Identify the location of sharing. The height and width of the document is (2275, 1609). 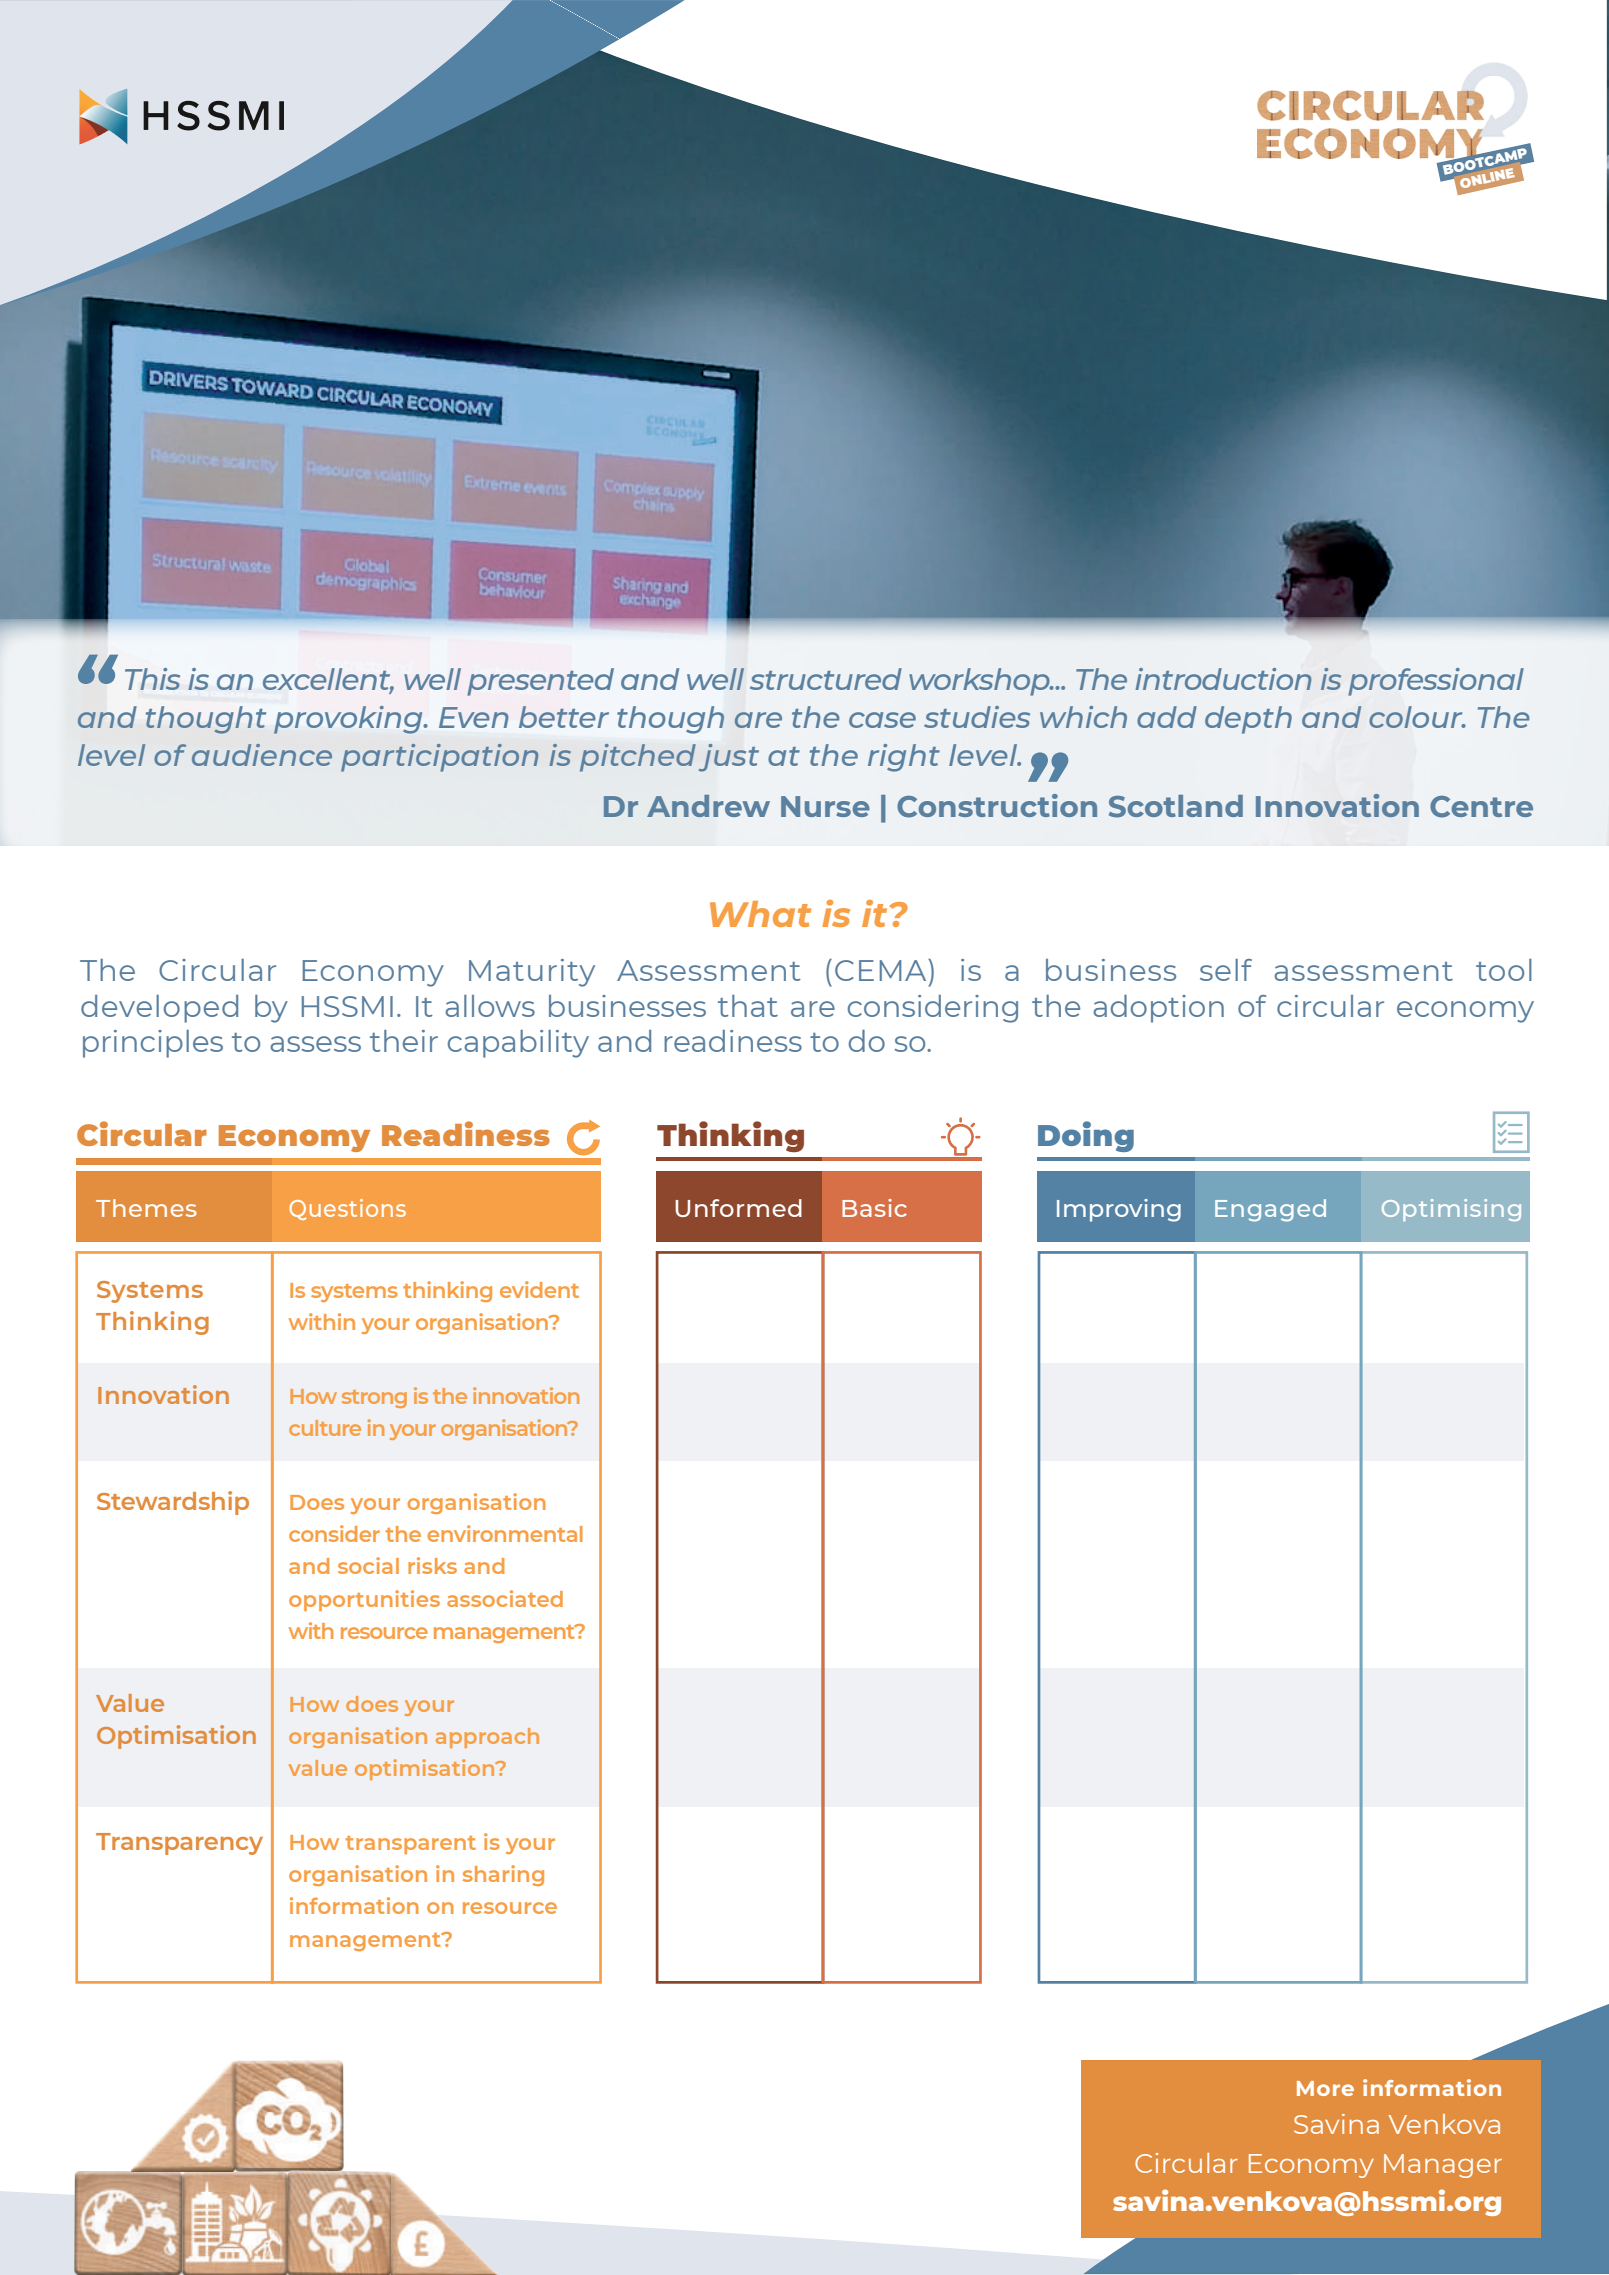
(503, 1875).
